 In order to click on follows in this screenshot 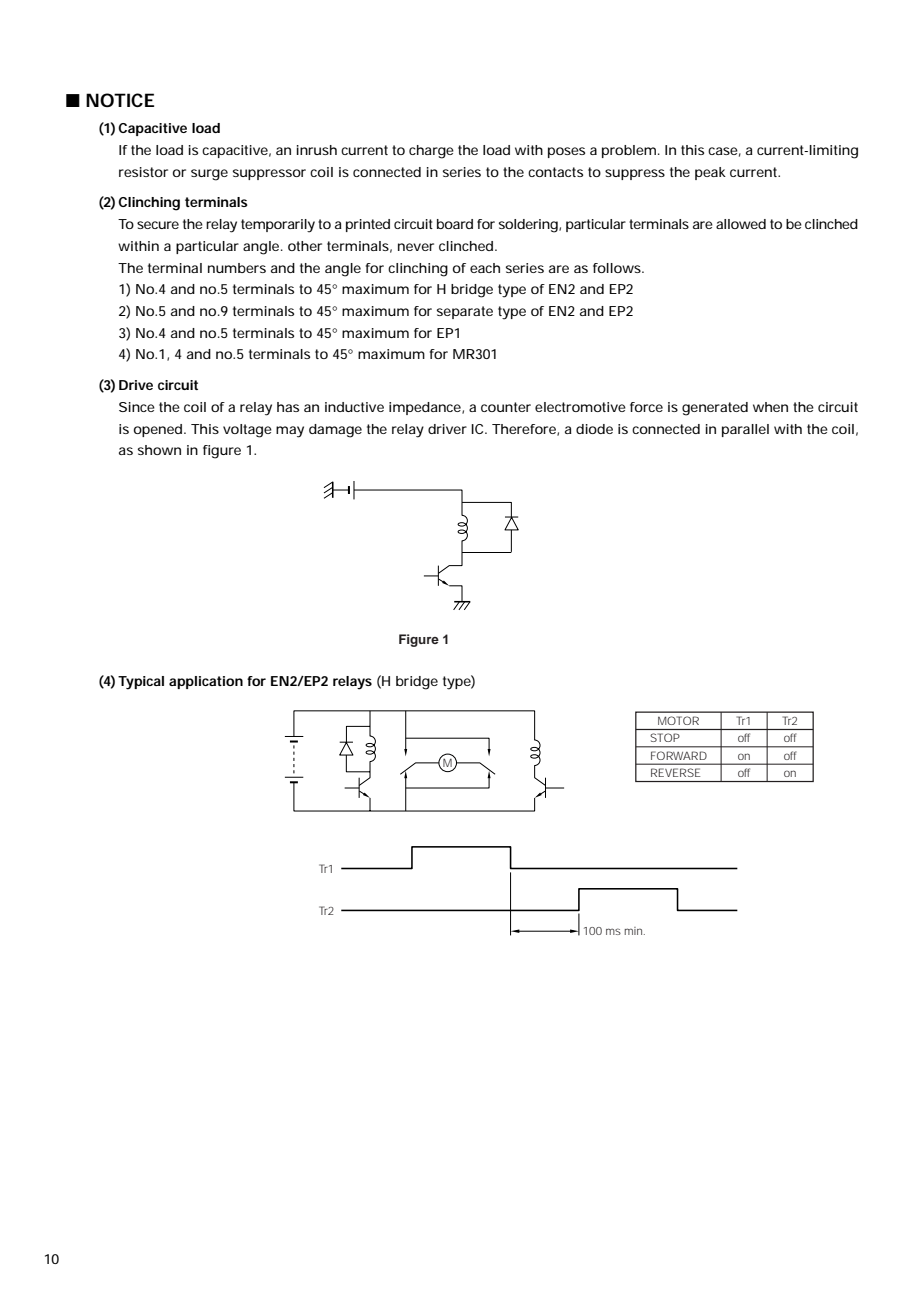, I will do `click(617, 268)`.
